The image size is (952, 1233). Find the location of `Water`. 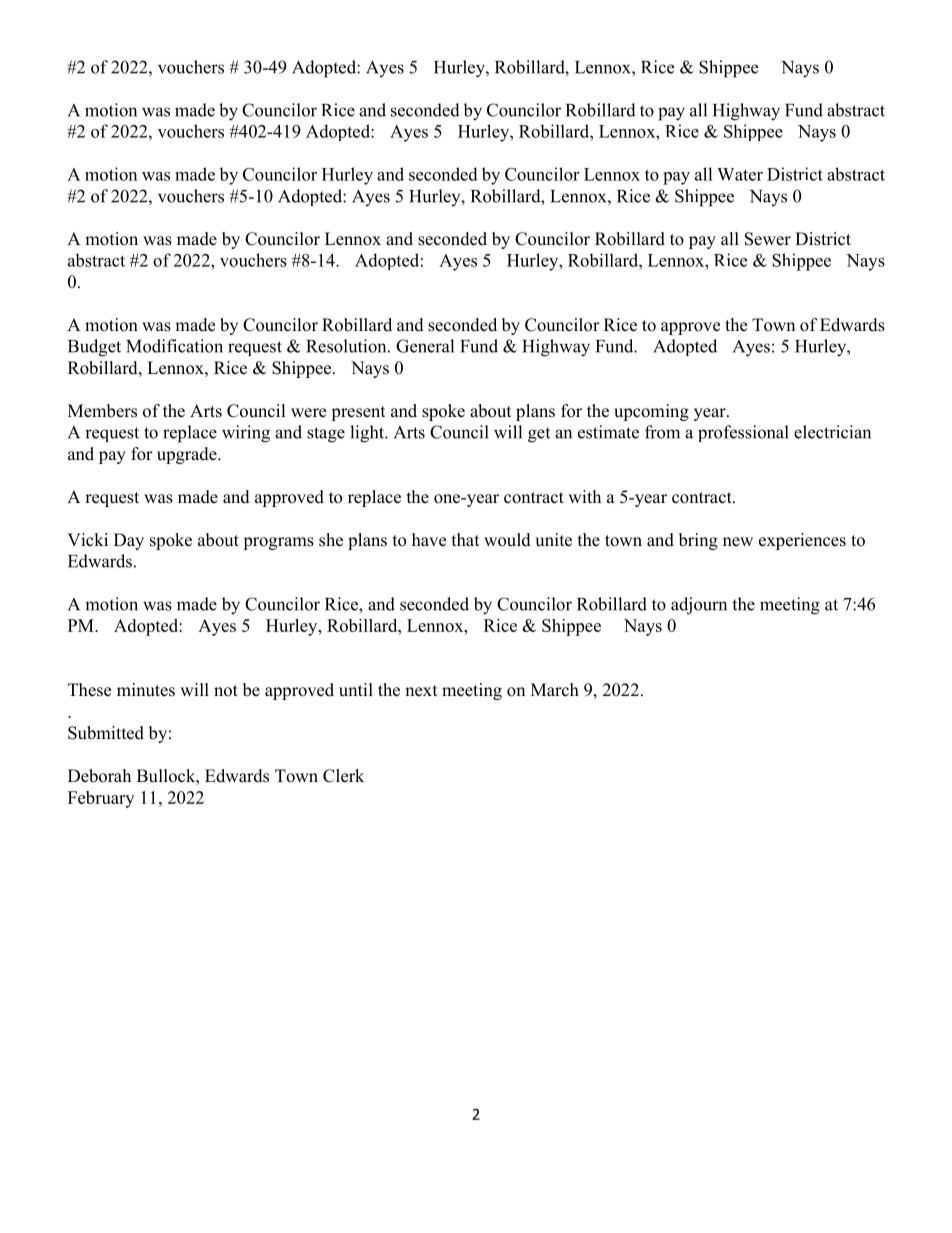

Water is located at coordinates (740, 174).
